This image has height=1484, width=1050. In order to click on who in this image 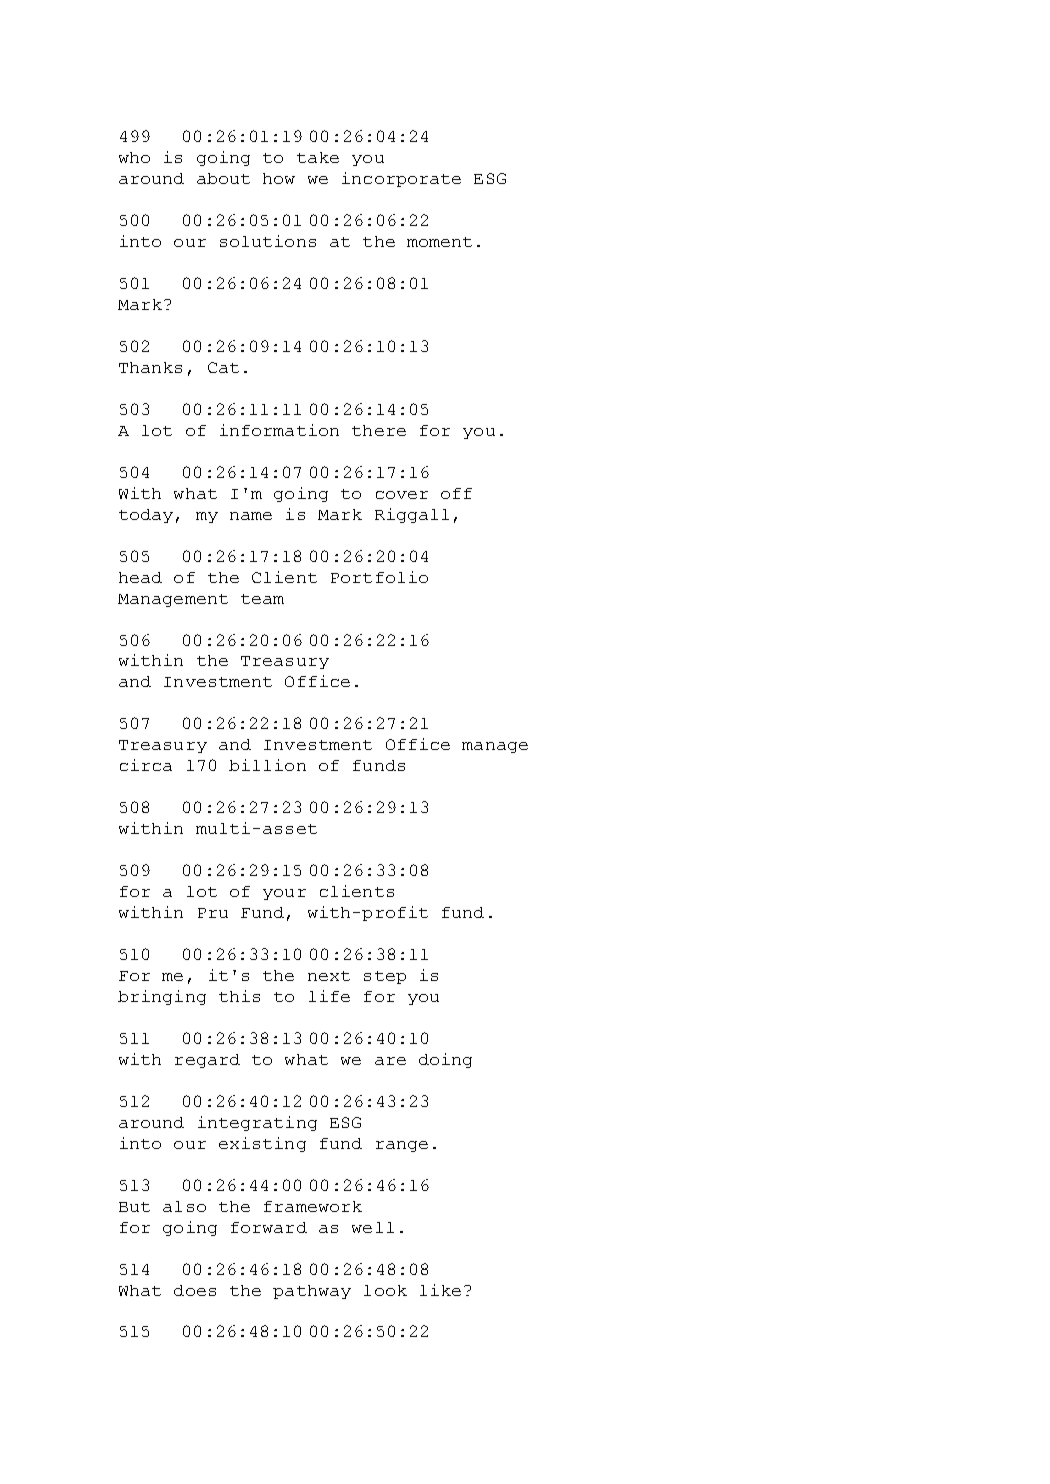, I will do `click(134, 157)`.
